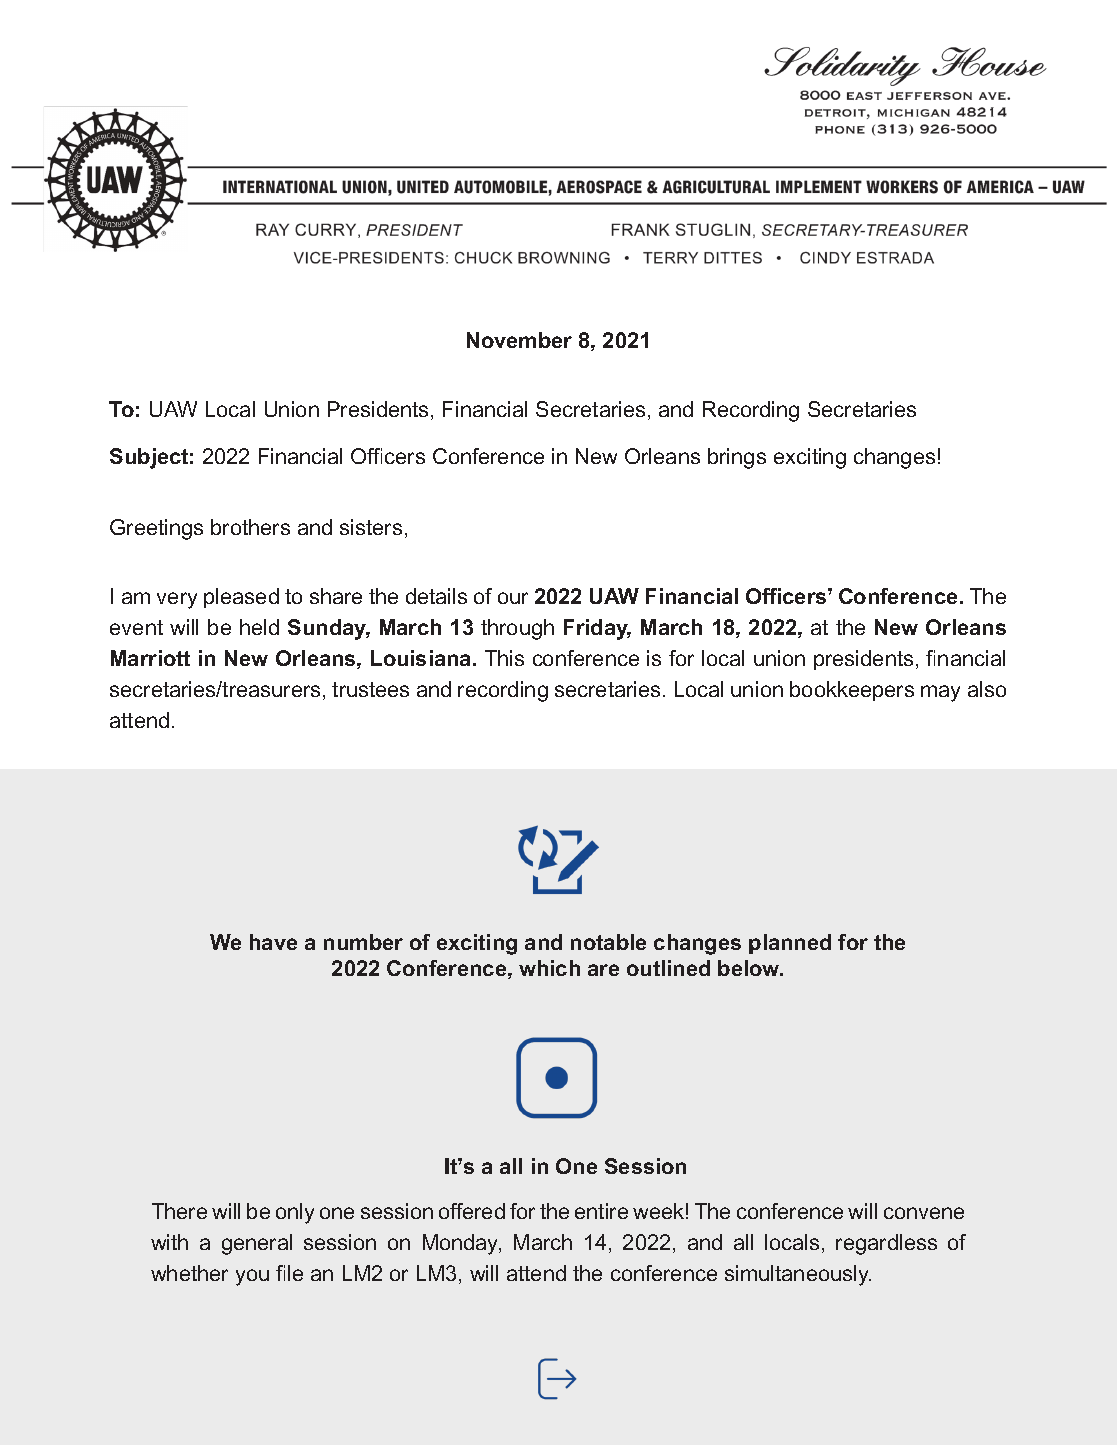 Image resolution: width=1117 pixels, height=1445 pixels. Describe the element at coordinates (737, 458) in the document. I see `brings` at that location.
